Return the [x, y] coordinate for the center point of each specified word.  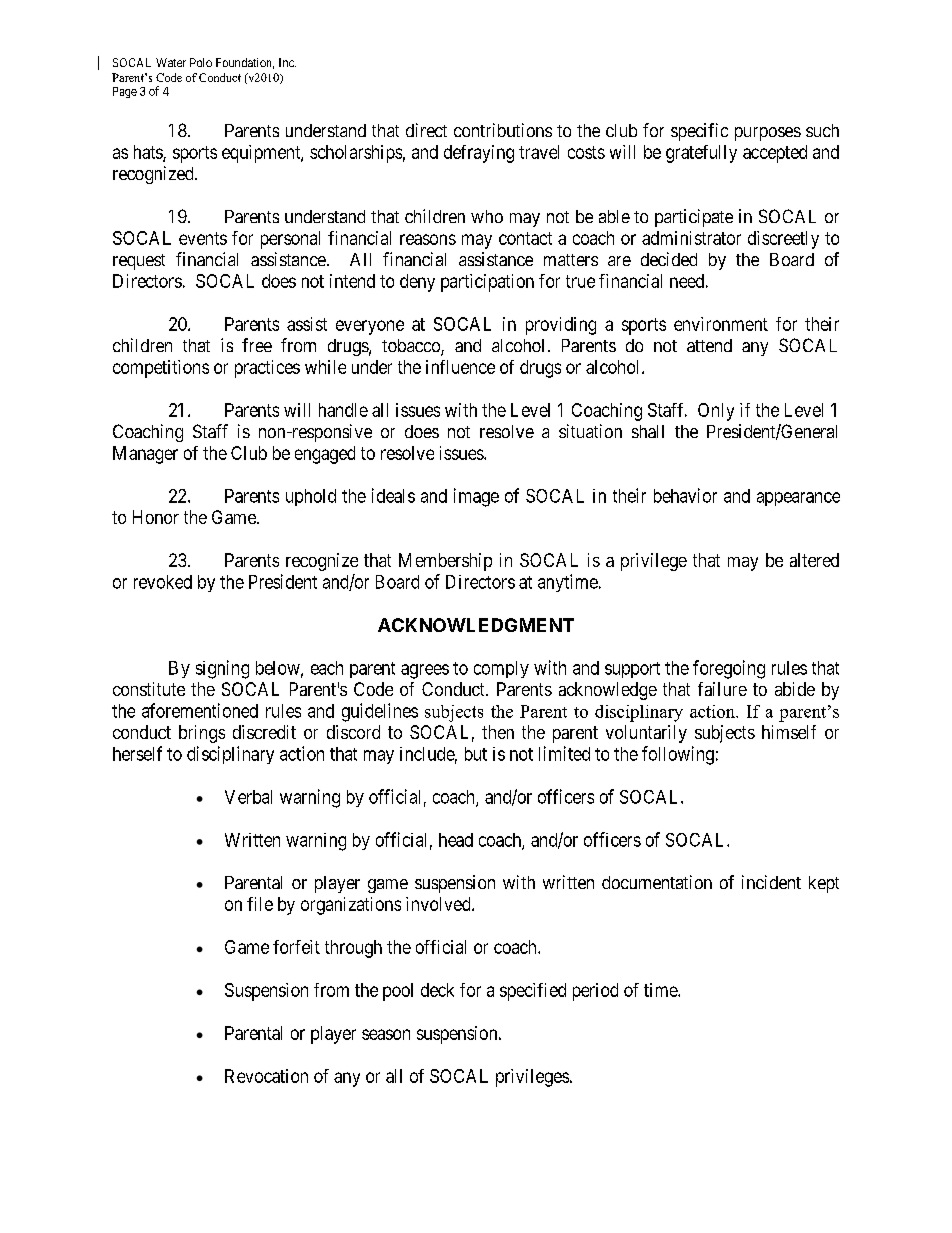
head [456, 840]
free [257, 345]
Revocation [266, 1076]
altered [814, 560]
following [678, 755]
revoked [163, 582]
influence [460, 367]
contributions [503, 130]
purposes [768, 134]
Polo [201, 62]
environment [721, 324]
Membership [445, 562]
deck [437, 990]
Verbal [248, 797]
